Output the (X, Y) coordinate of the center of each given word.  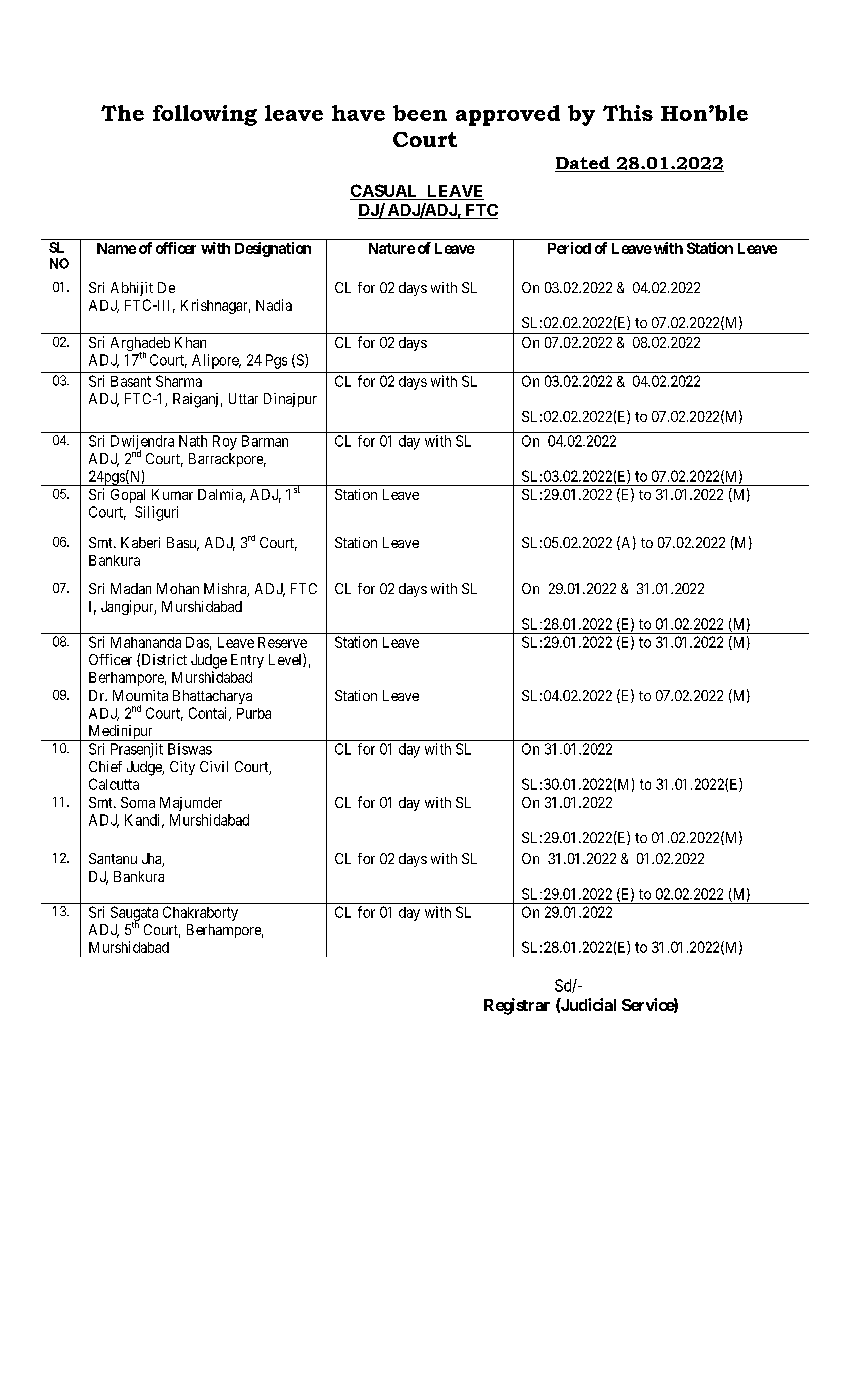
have (358, 113)
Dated (583, 164)
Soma (138, 802)
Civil (214, 766)
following (205, 115)
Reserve (282, 642)
